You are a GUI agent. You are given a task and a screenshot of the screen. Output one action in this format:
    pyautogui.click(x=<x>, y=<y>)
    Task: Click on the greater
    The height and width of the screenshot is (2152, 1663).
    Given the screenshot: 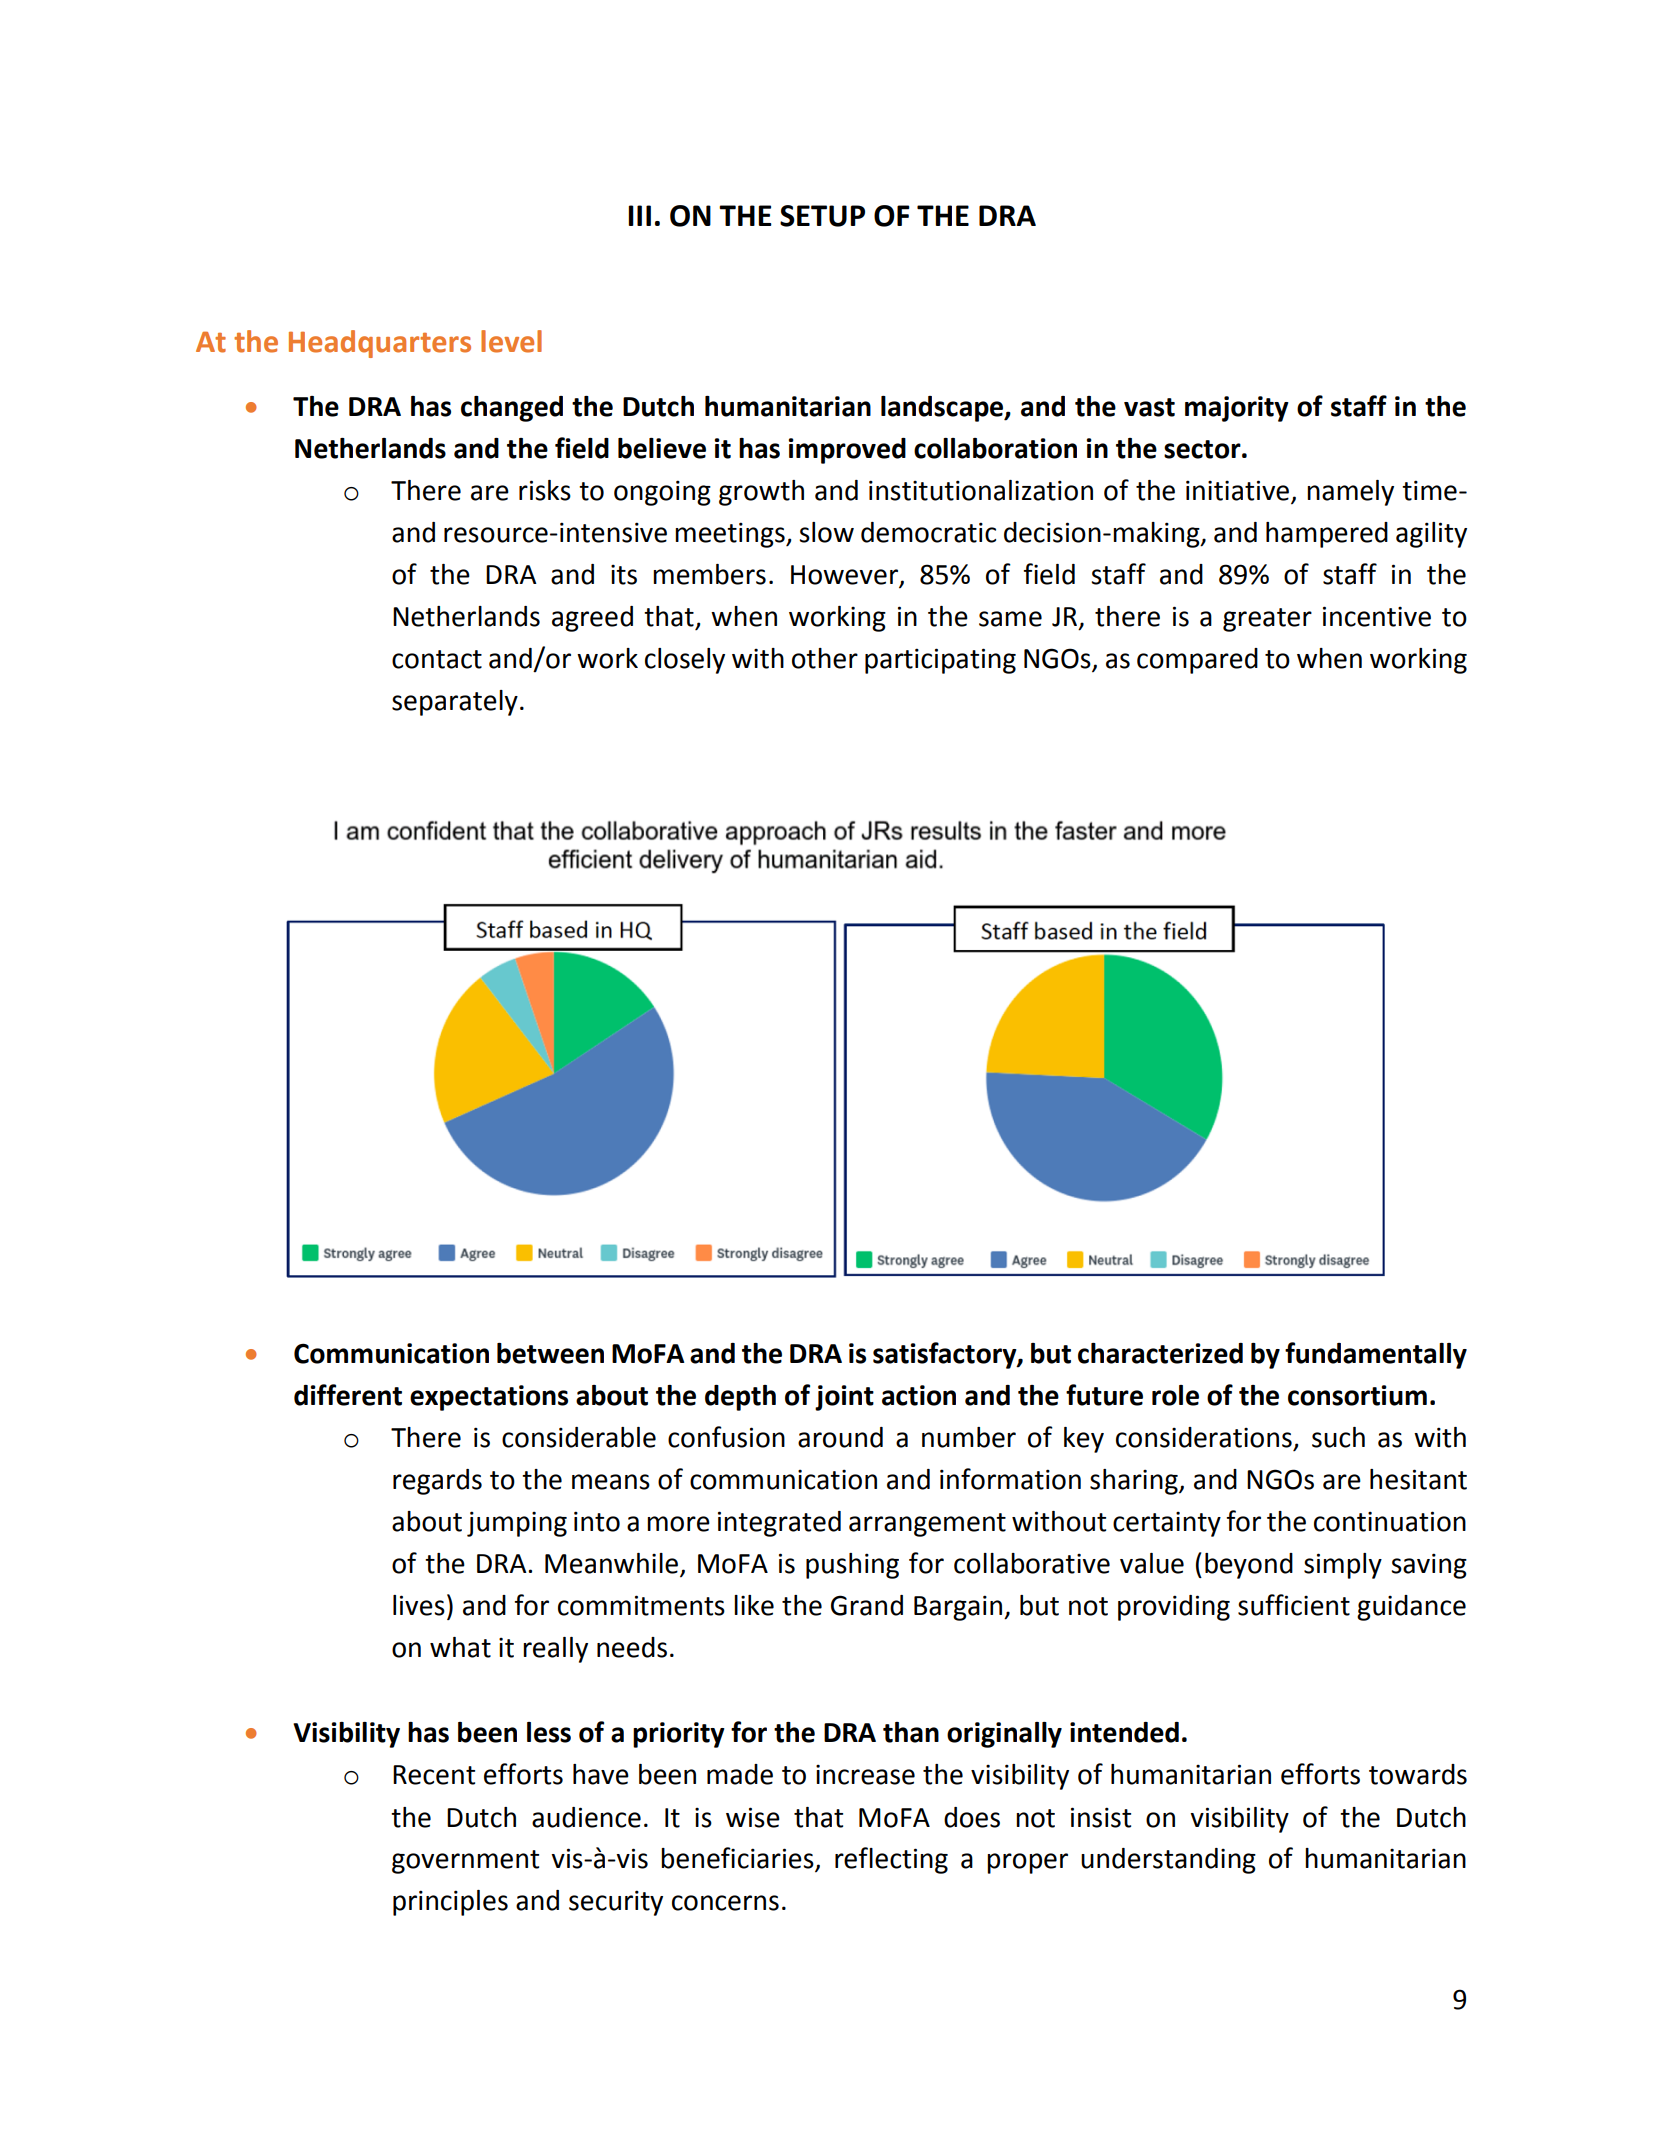 What is the action you would take?
    pyautogui.click(x=1267, y=620)
